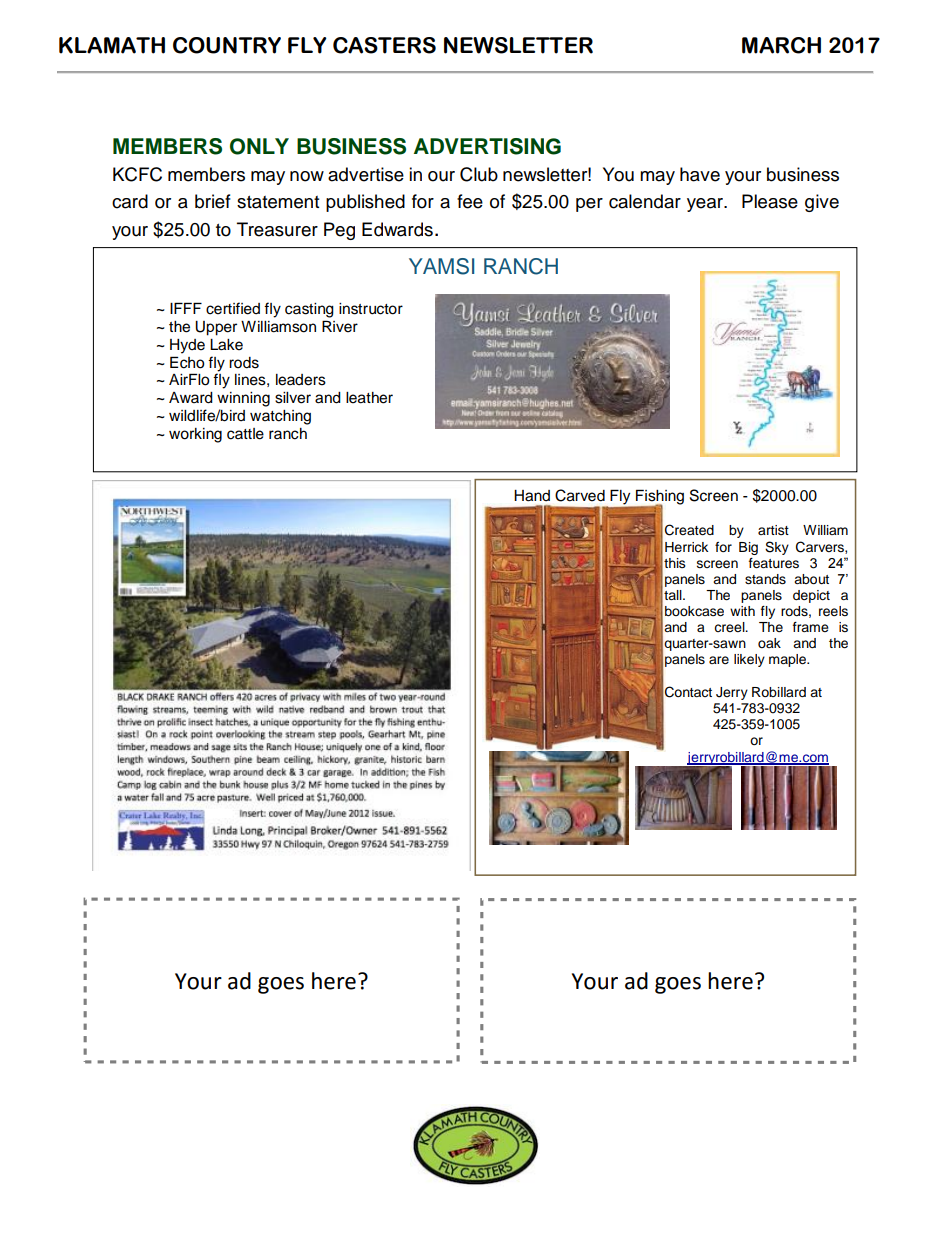  Describe the element at coordinates (226, 345) in the screenshot. I see `Lake` at that location.
